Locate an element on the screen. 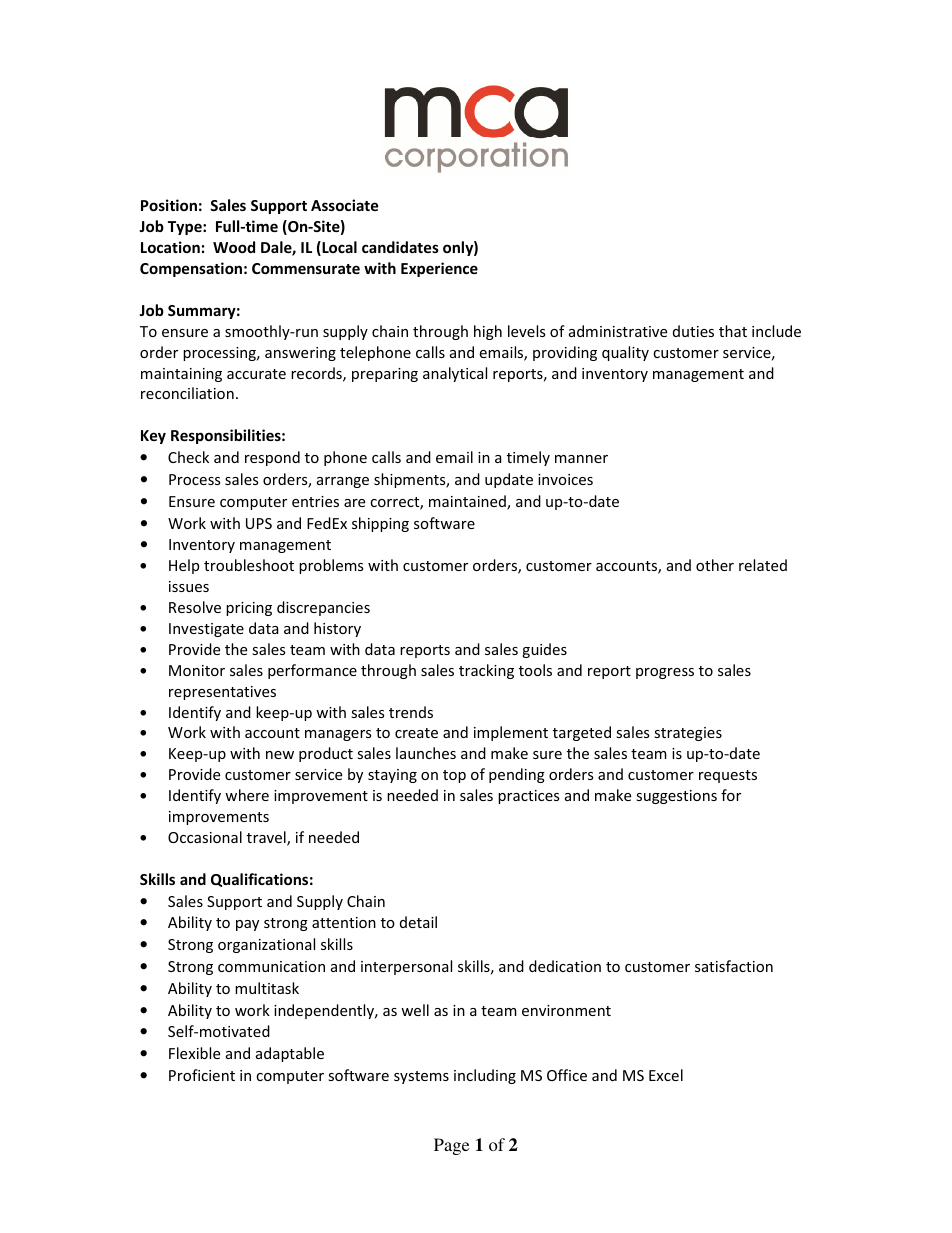  duties is located at coordinates (693, 331).
